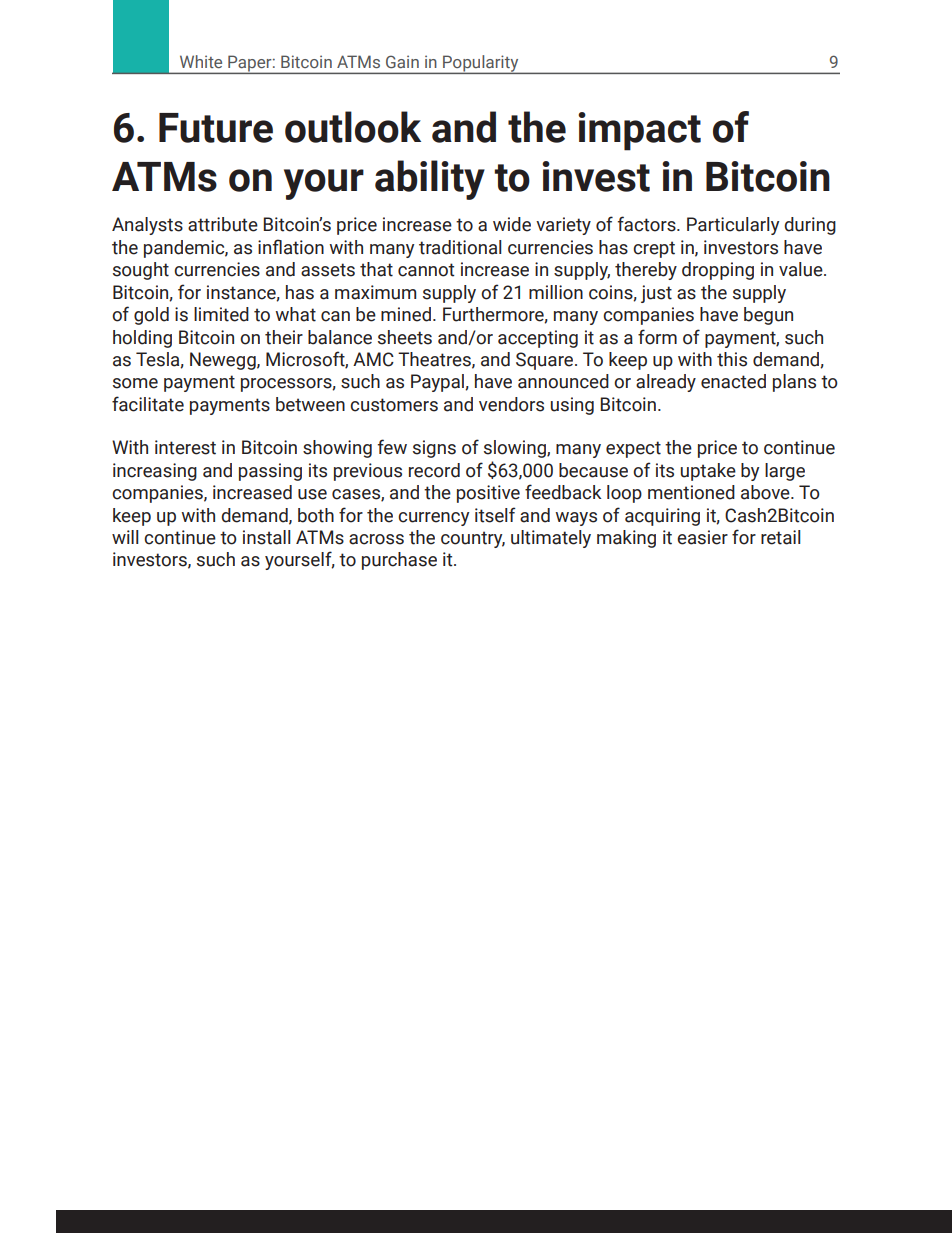 This document has height=1233, width=952. Describe the element at coordinates (185, 447) in the document. I see `interest` at that location.
